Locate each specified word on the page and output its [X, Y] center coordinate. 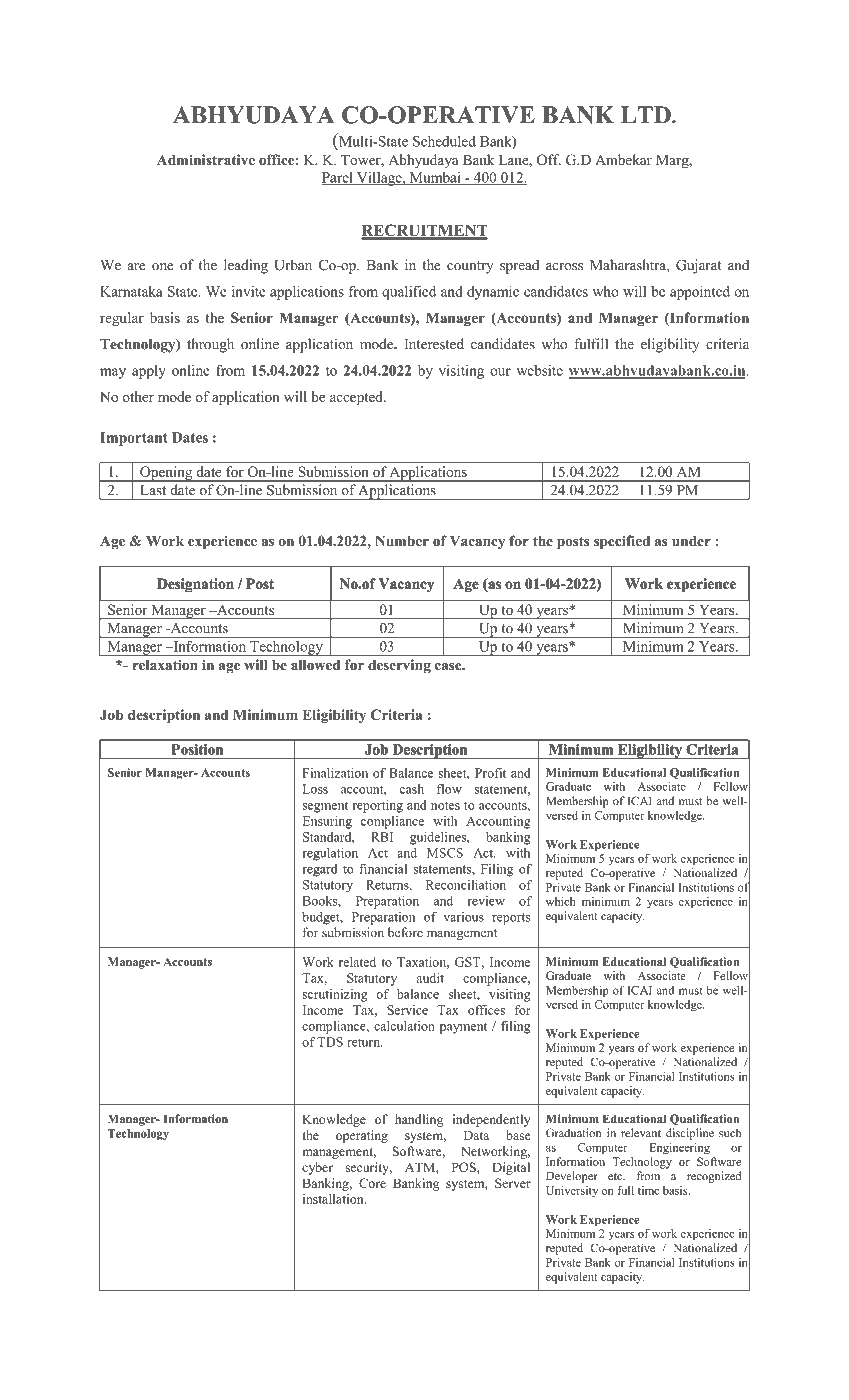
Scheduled [444, 141]
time [649, 1190]
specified [622, 542]
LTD [647, 114]
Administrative [206, 159]
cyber [317, 1168]
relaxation [165, 664]
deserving [399, 666]
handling [419, 1120]
